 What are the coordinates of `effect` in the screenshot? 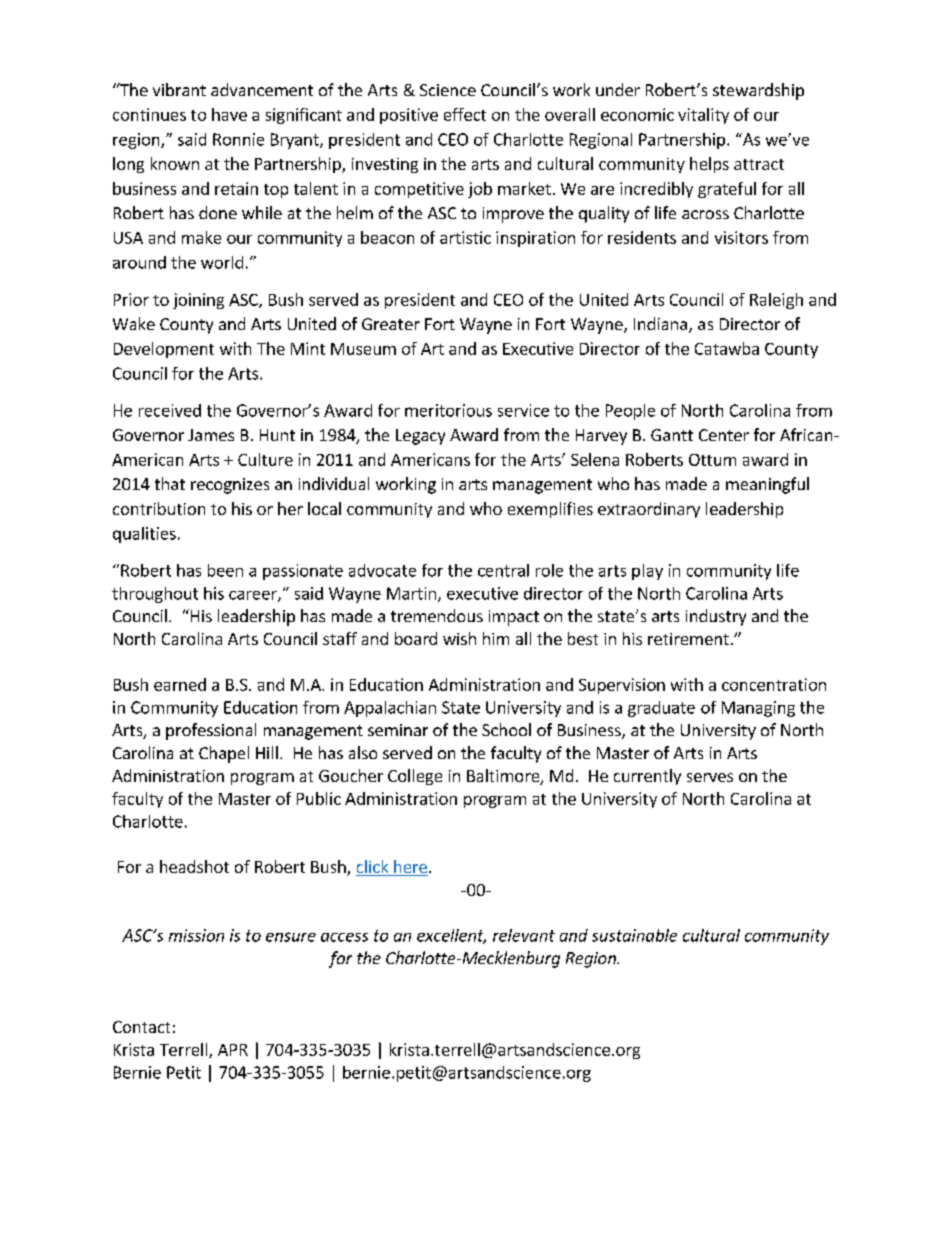 It's located at (465, 114).
